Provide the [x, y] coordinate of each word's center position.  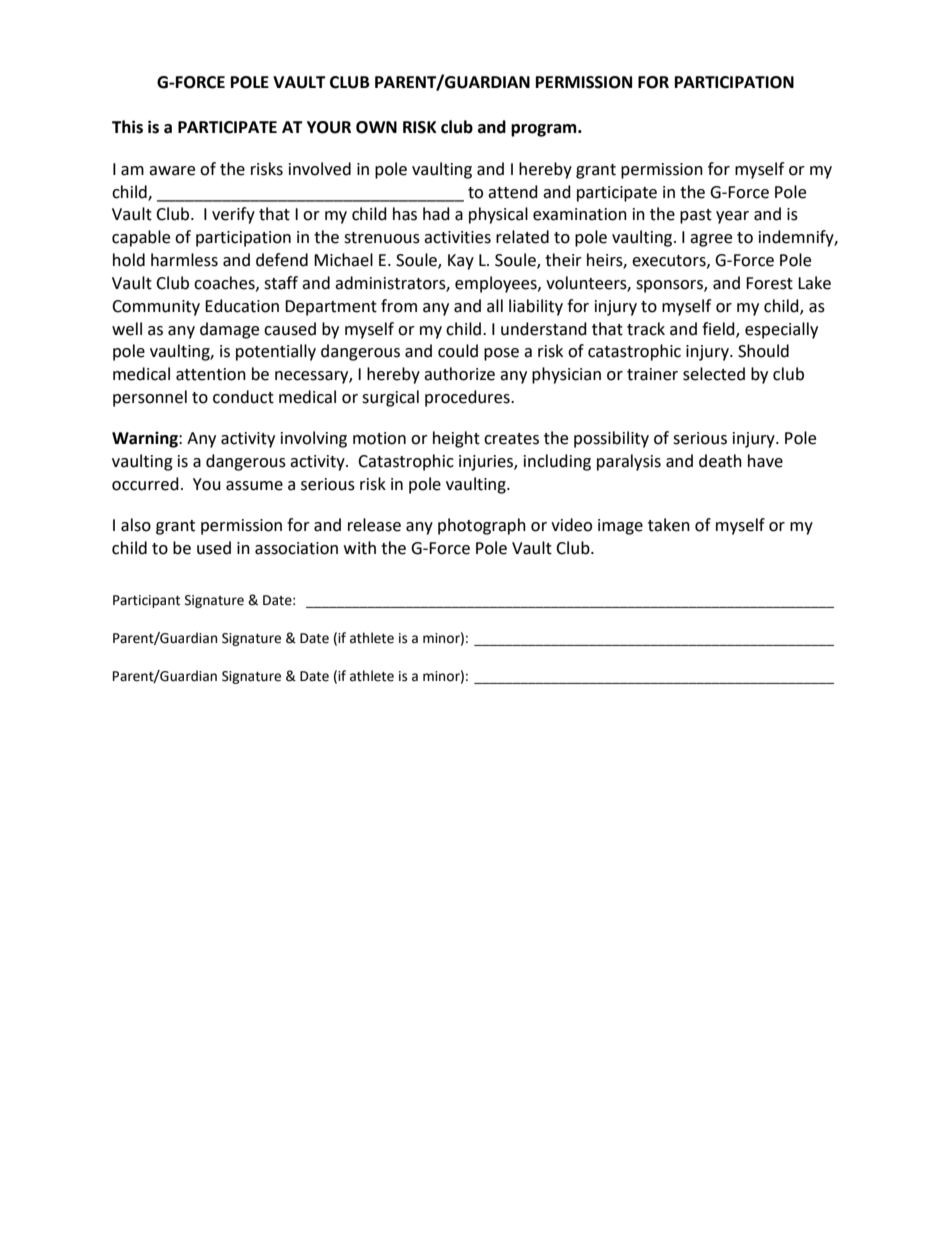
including [557, 462]
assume [254, 486]
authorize [459, 374]
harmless [184, 260]
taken [669, 525]
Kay [461, 262]
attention [211, 374]
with [360, 548]
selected [714, 374]
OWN [376, 127]
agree [711, 240]
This [127, 127]
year [732, 217]
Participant [146, 601]
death [720, 461]
